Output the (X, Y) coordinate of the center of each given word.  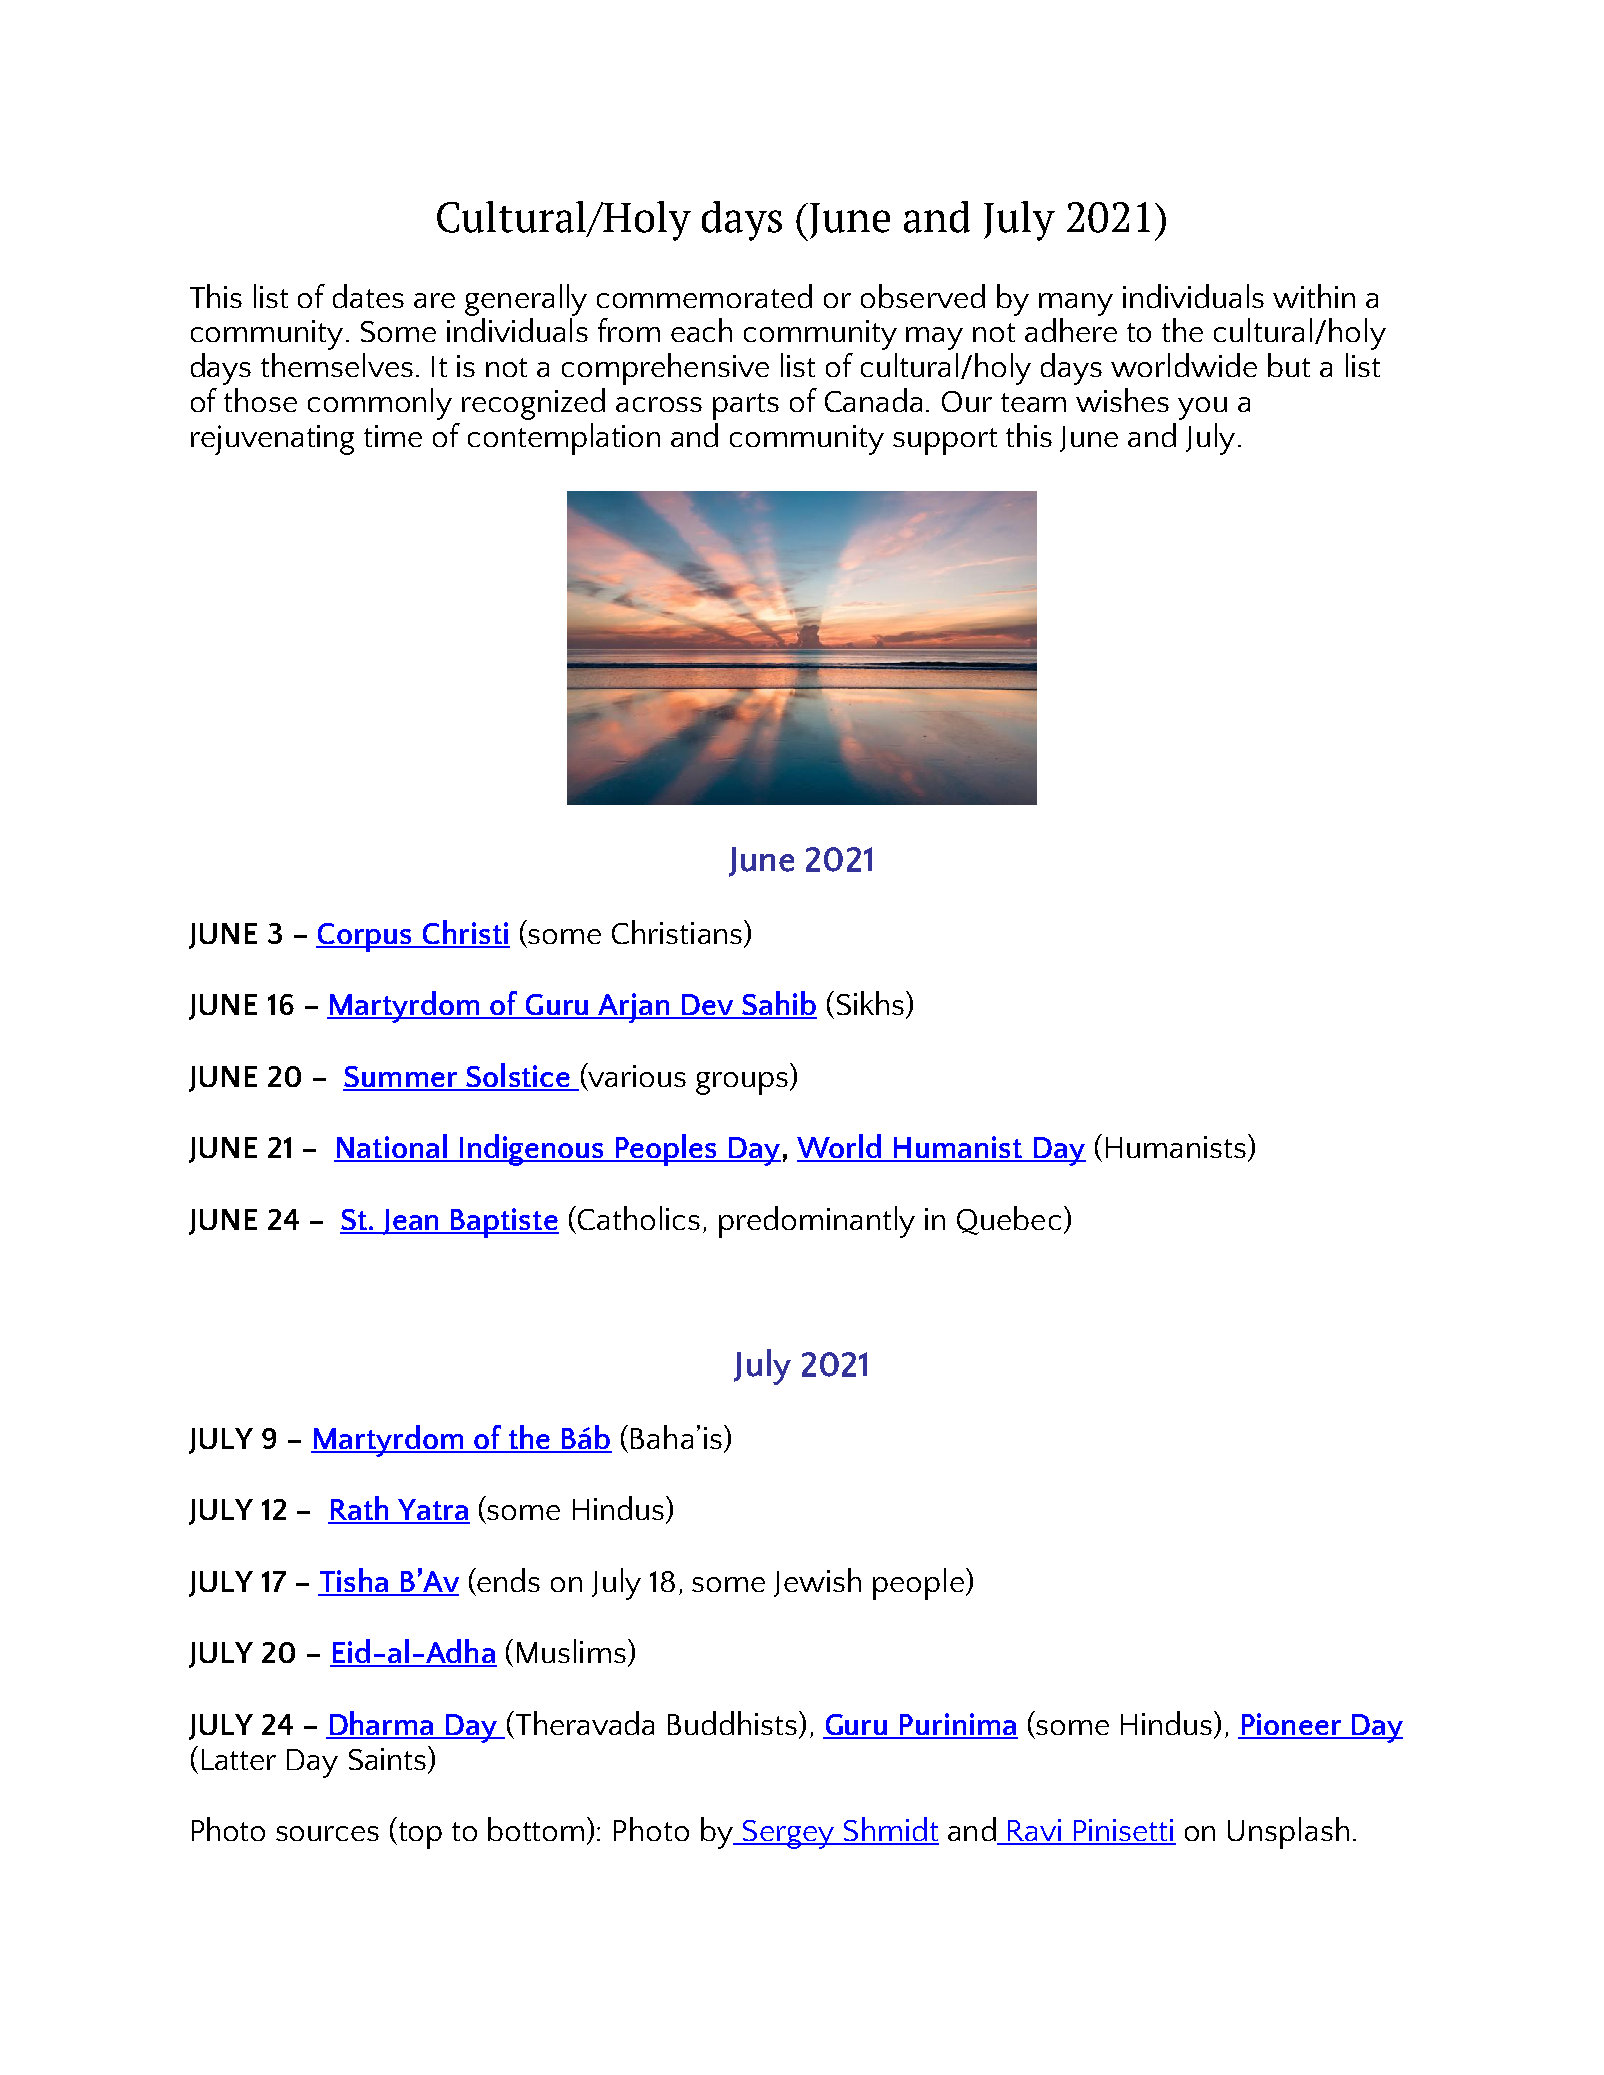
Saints (389, 1758)
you (1202, 408)
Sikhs (870, 1003)
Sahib (778, 1004)
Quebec (1009, 1220)
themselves (337, 365)
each (701, 330)
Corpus (365, 937)
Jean (411, 1222)
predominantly (817, 1222)
